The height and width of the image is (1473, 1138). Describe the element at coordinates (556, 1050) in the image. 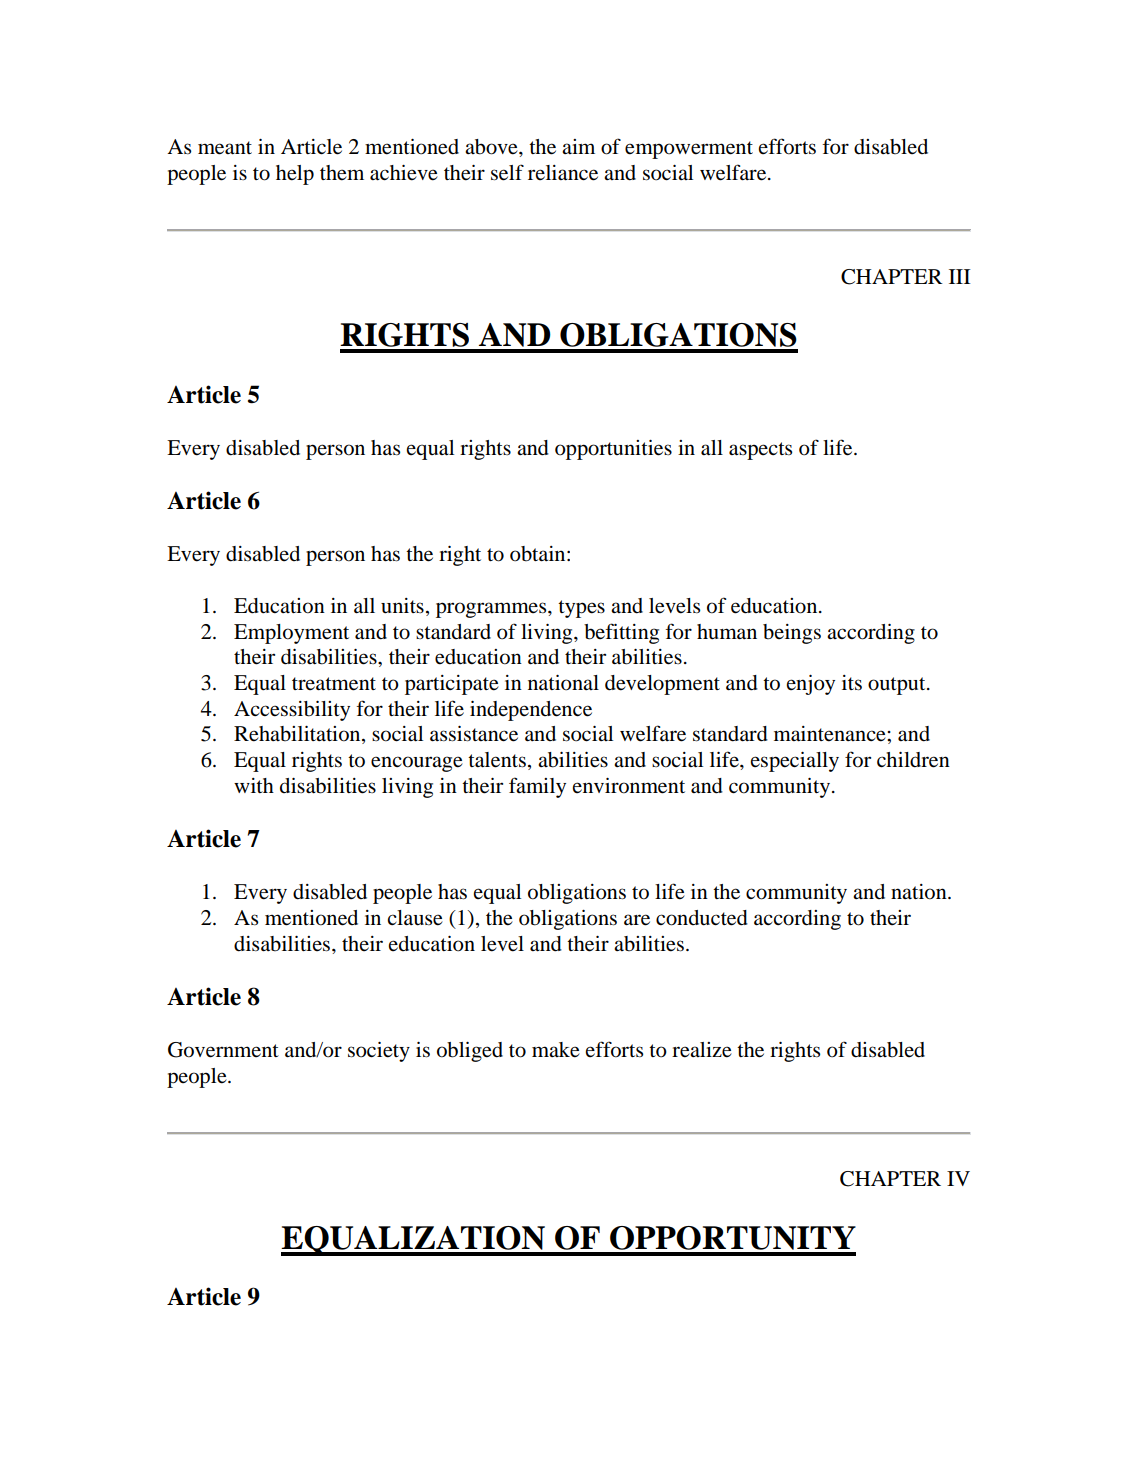

I see `make` at that location.
